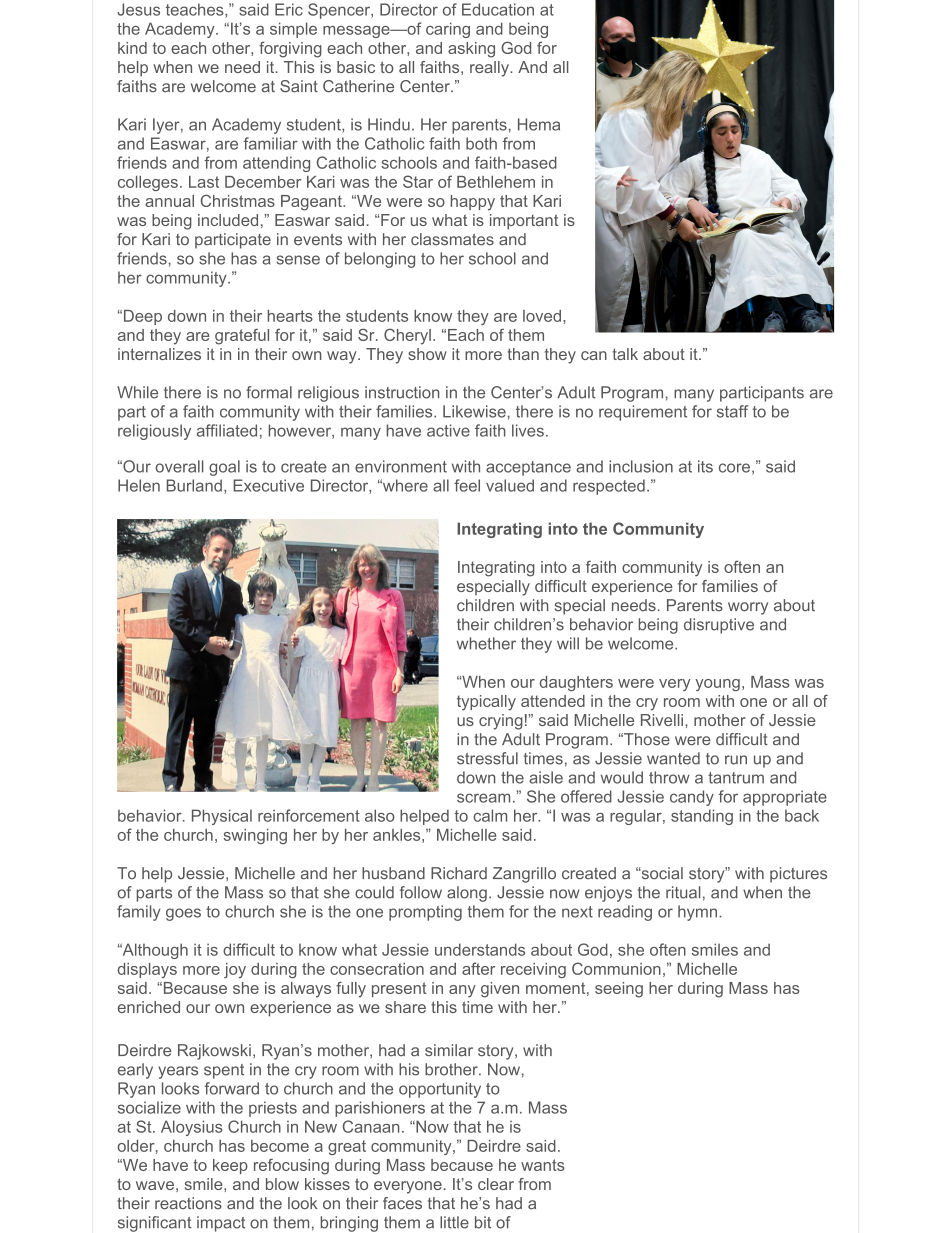  Describe the element at coordinates (539, 124) in the document. I see `Hema` at that location.
